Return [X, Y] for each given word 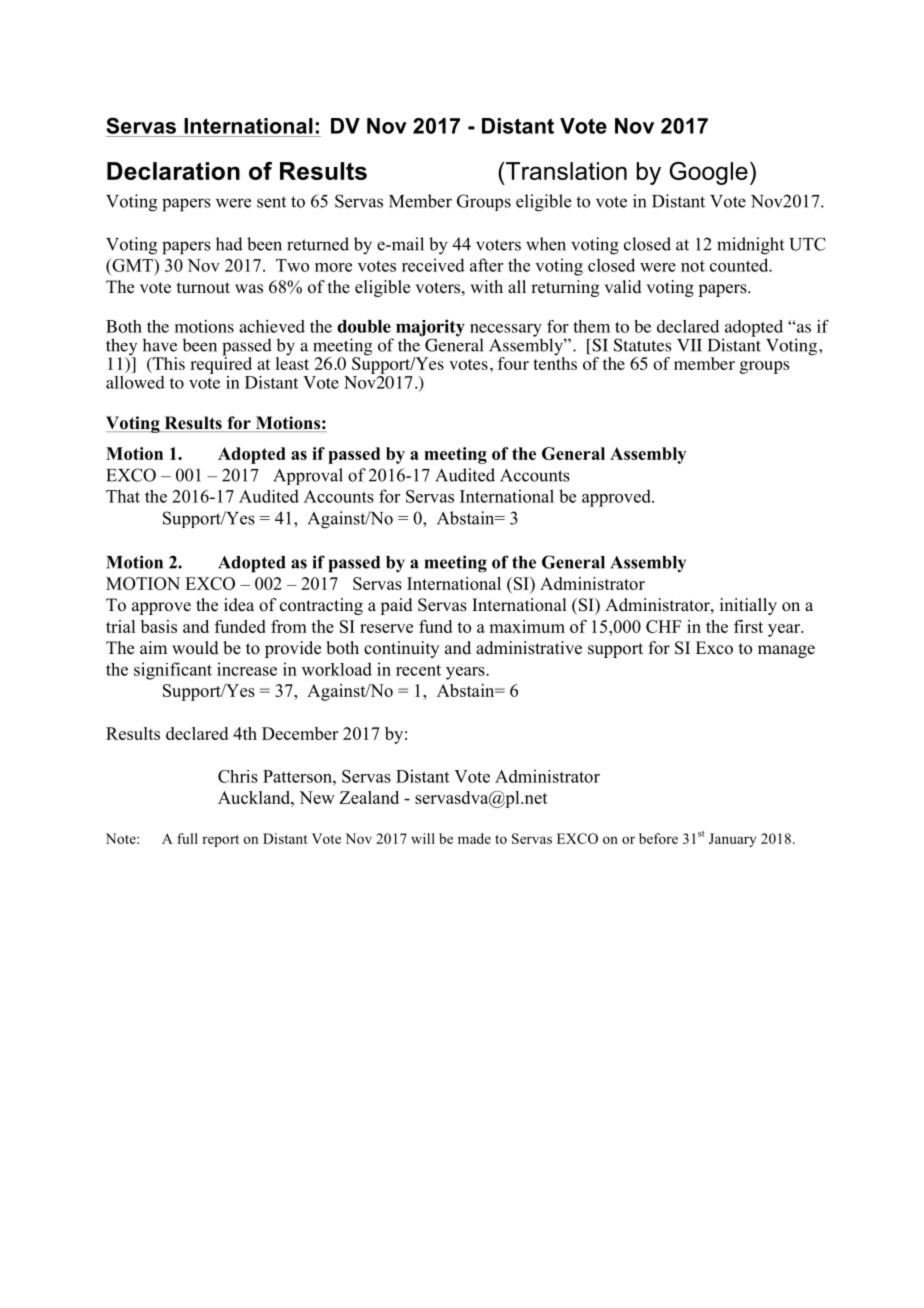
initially [748, 606]
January [732, 840]
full [187, 838]
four [513, 363]
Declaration [173, 171]
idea [239, 605]
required [221, 364]
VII [689, 345]
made [474, 838]
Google [709, 173]
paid [396, 606]
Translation [566, 171]
